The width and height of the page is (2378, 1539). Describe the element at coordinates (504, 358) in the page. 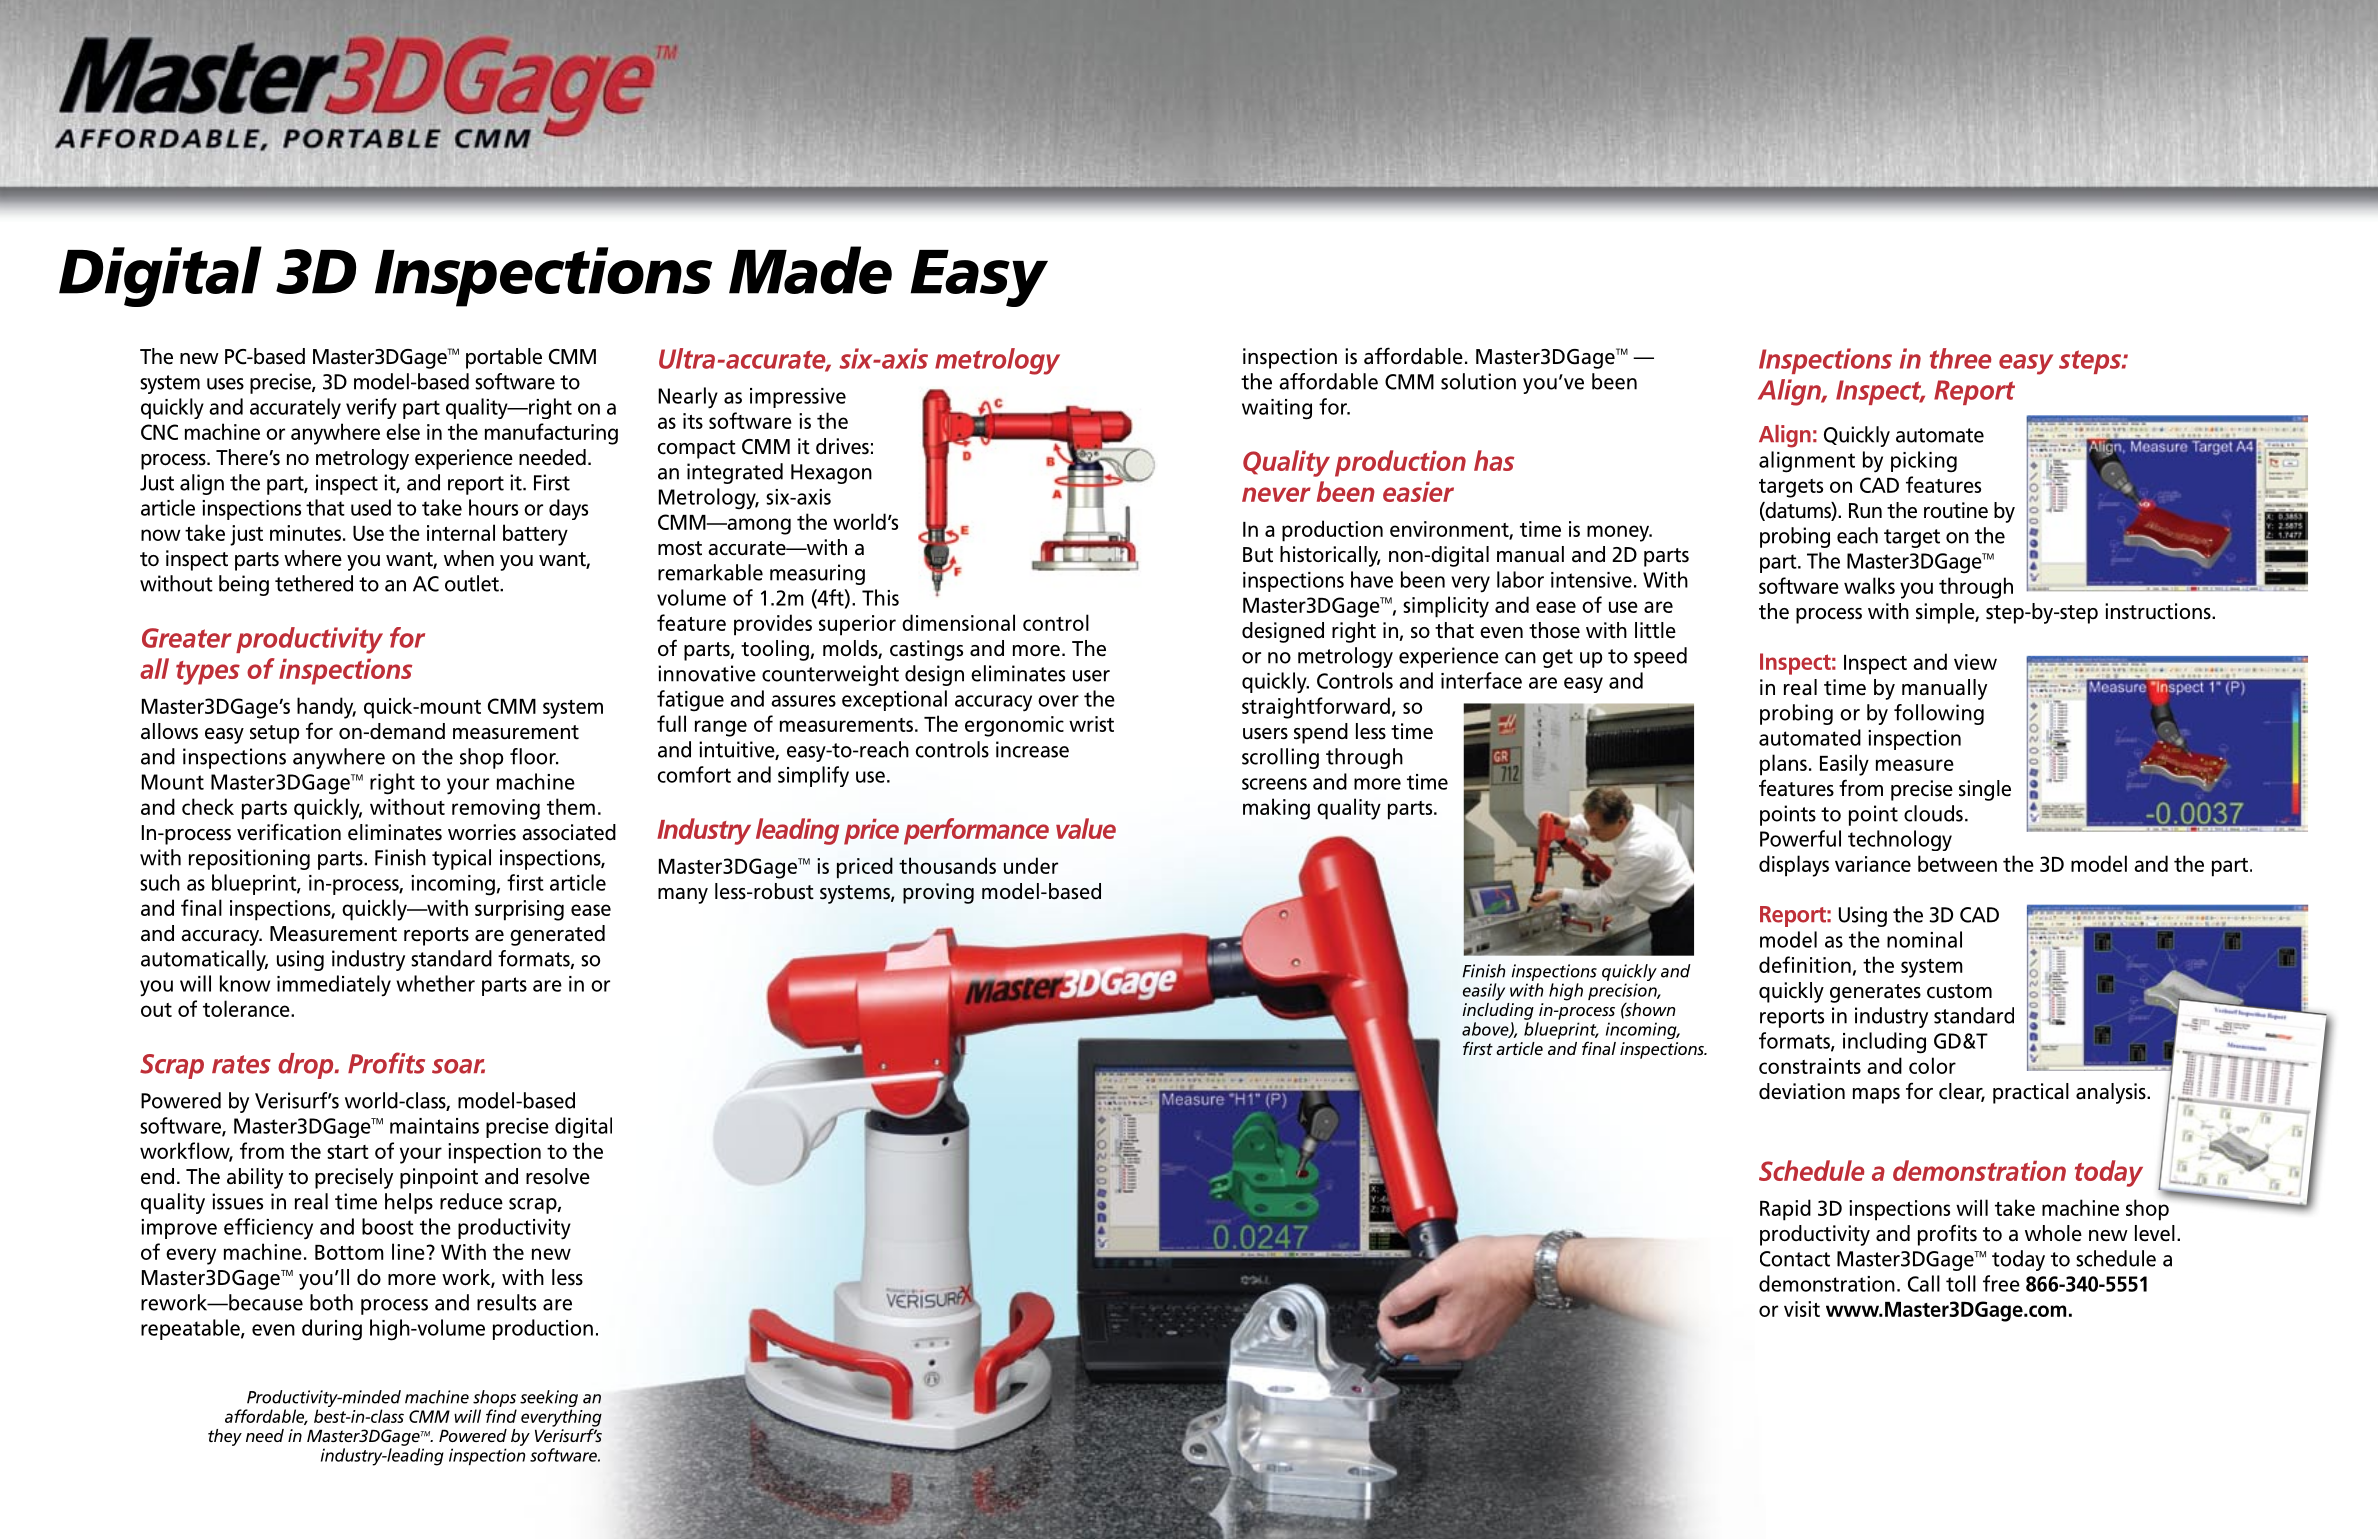

I see `portable` at that location.
